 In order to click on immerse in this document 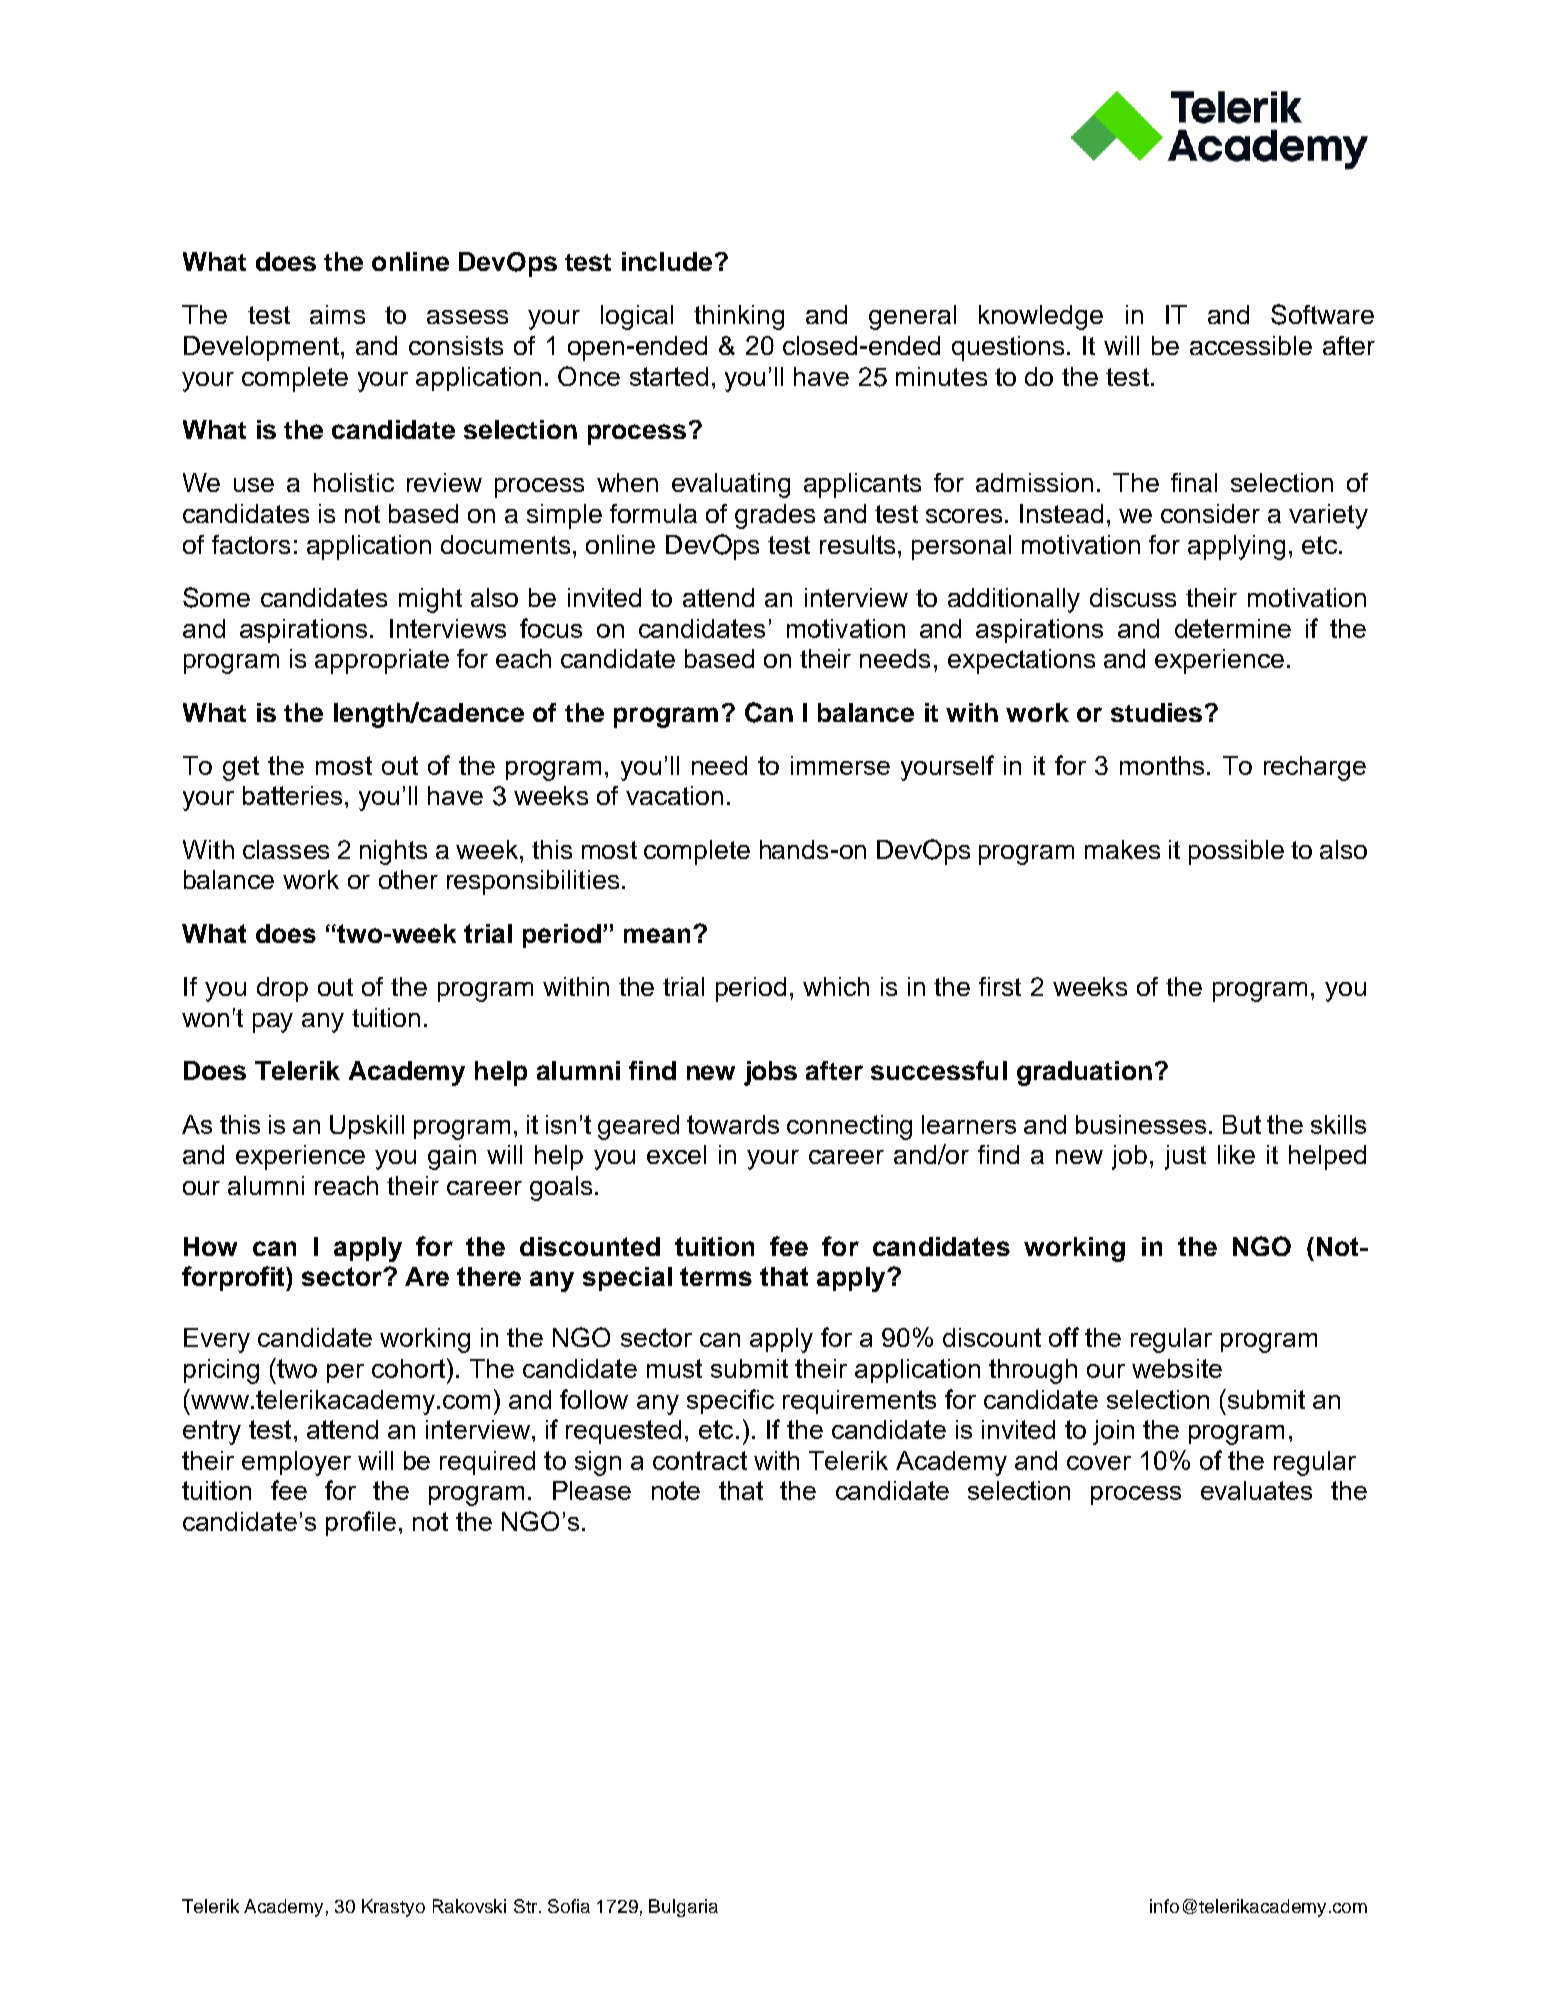, I will do `click(840, 765)`.
